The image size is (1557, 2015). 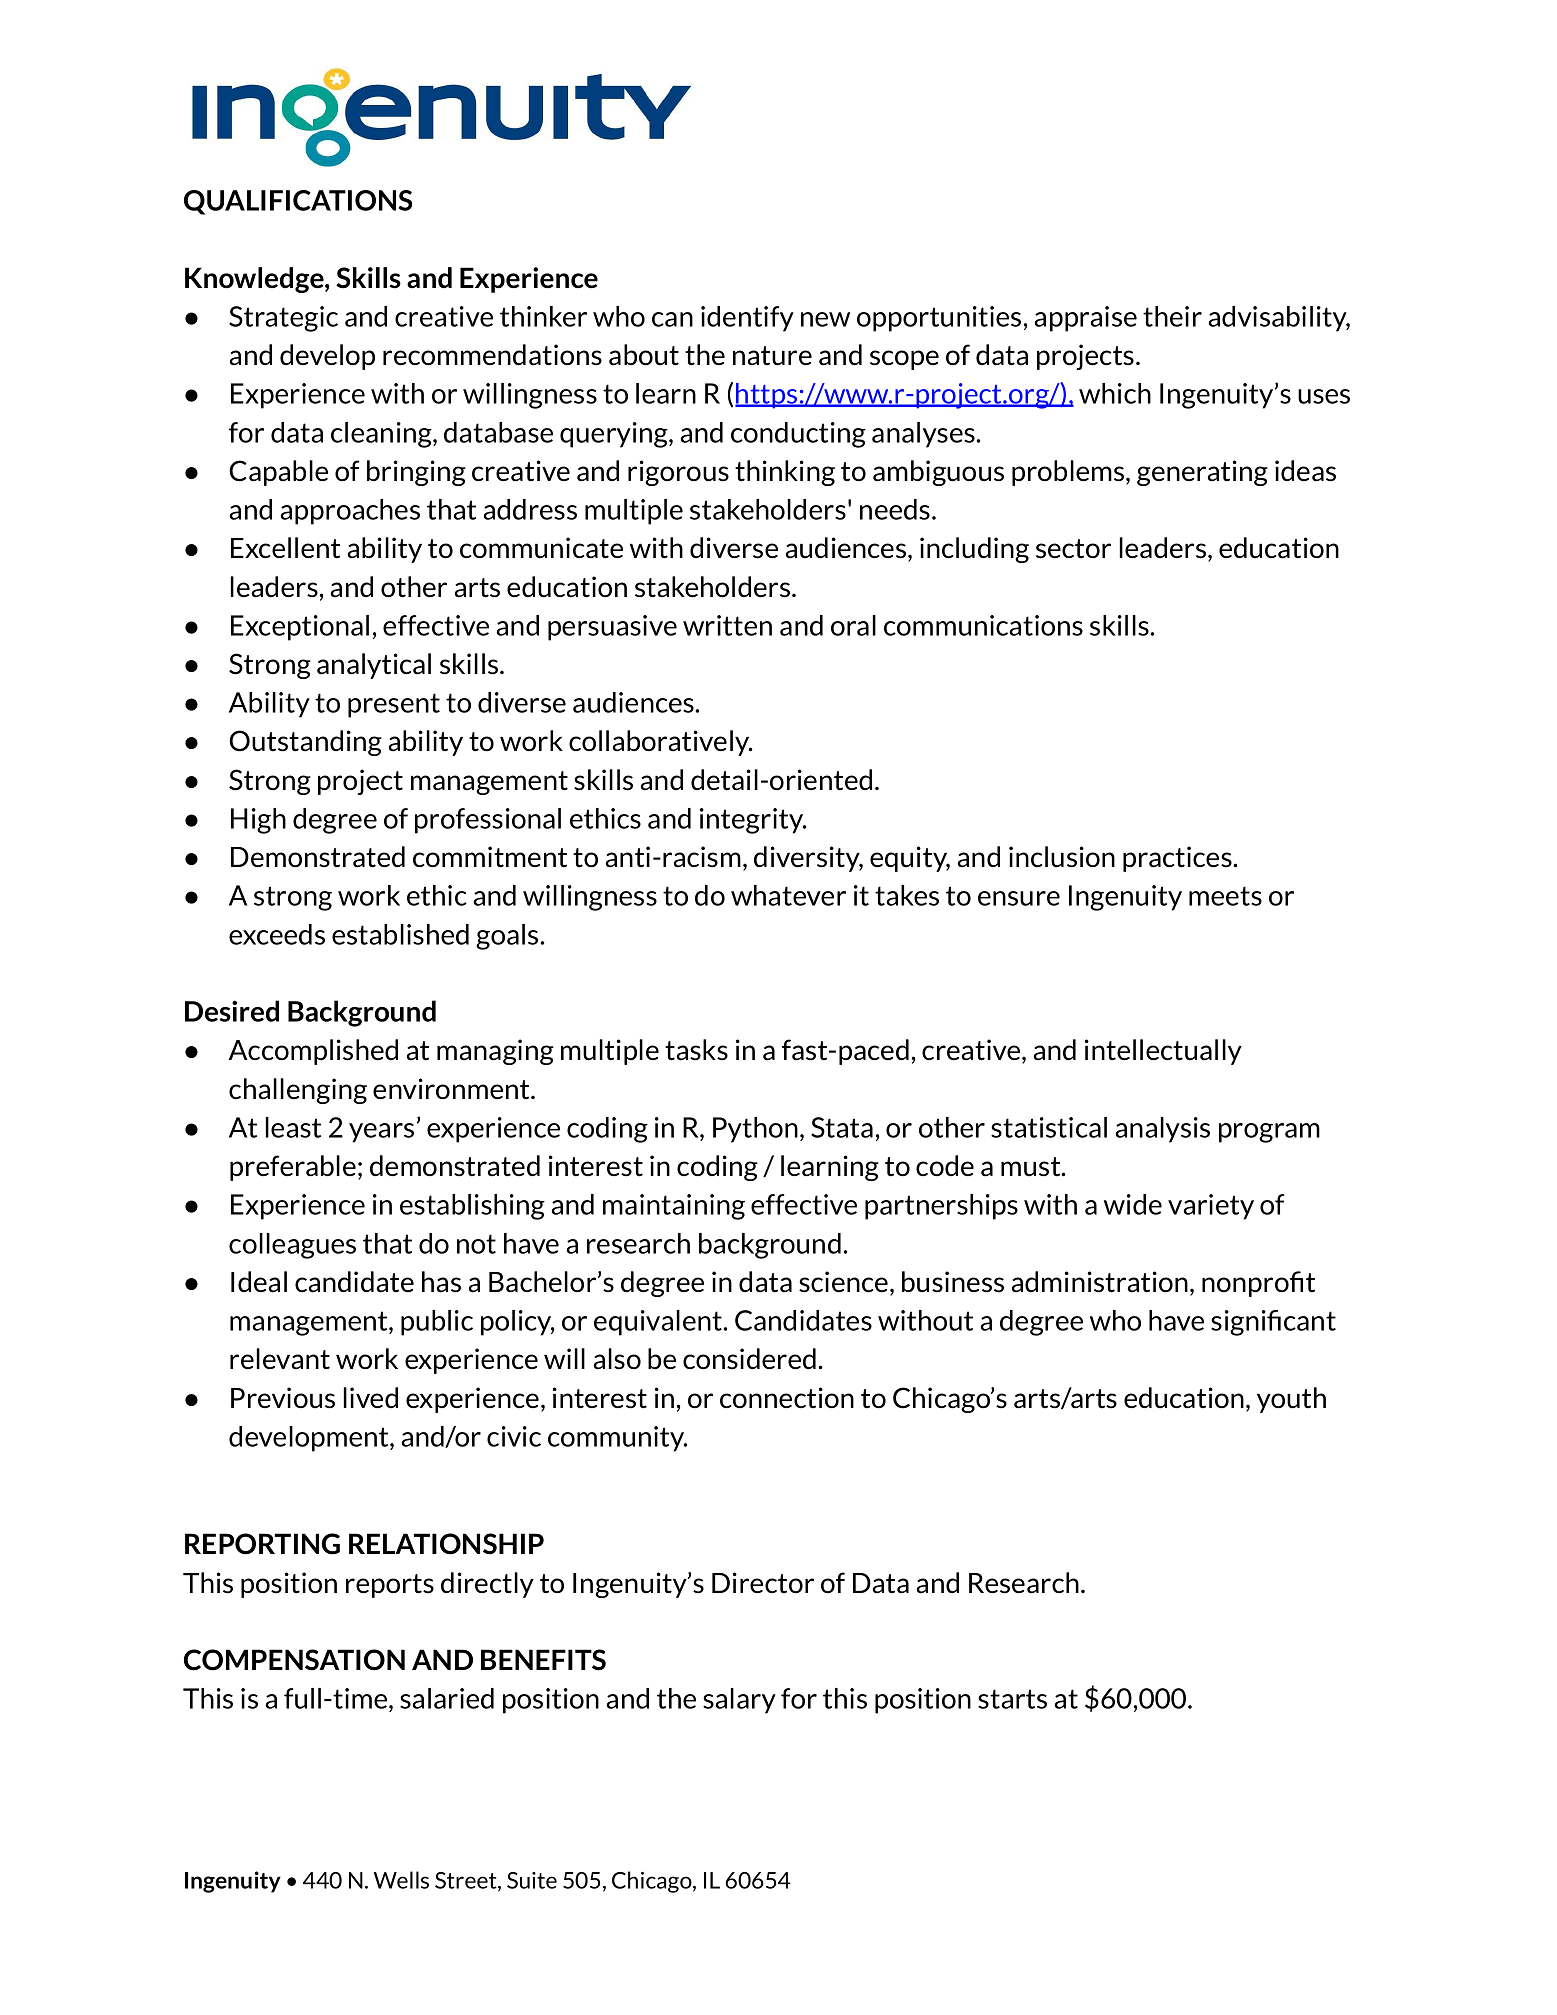 What do you see at coordinates (1073, 549) in the image?
I see `sector` at bounding box center [1073, 549].
